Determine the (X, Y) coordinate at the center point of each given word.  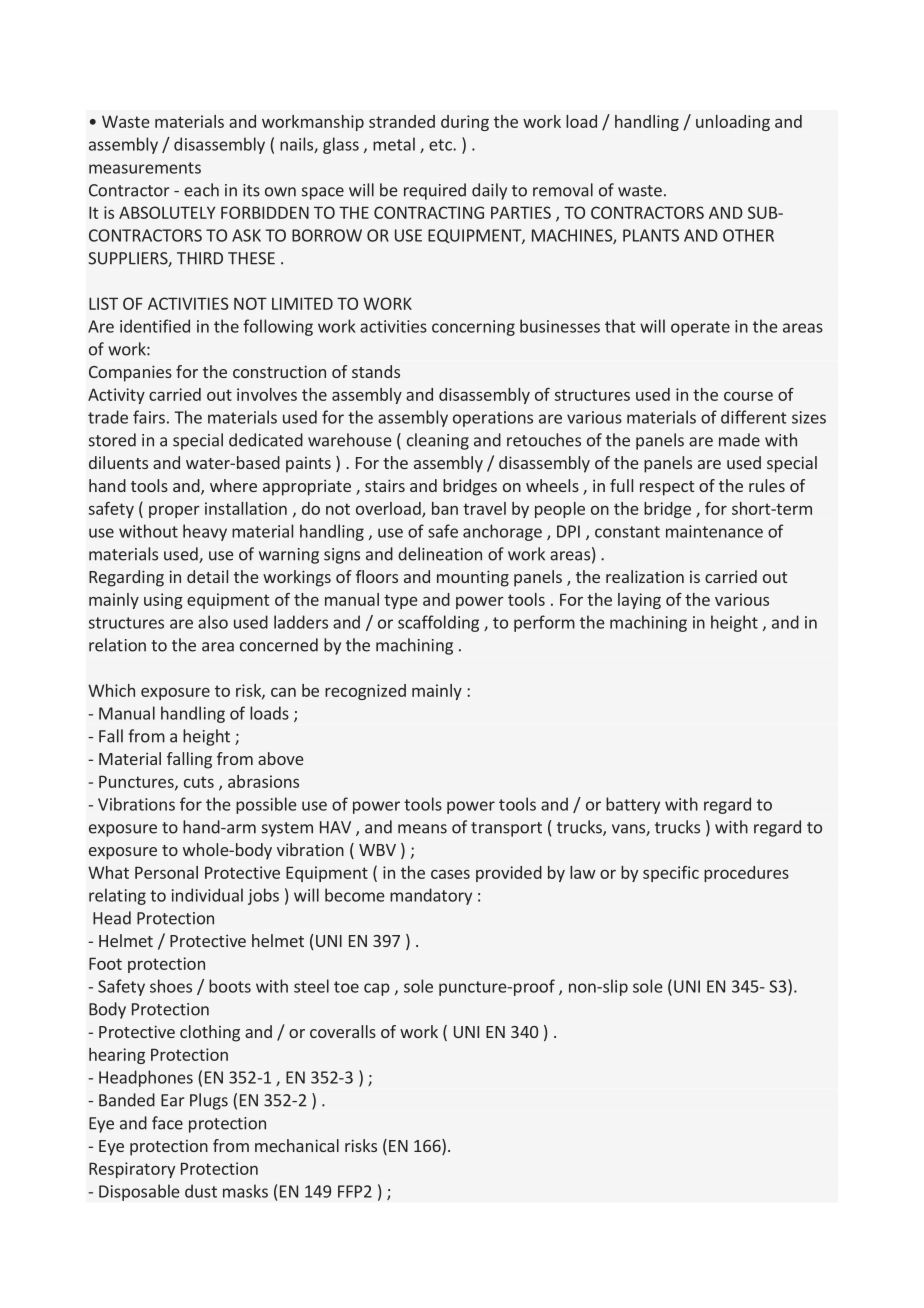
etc (441, 145)
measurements (145, 168)
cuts (199, 782)
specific (671, 874)
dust (201, 1191)
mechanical (297, 1145)
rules (767, 485)
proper (174, 512)
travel (484, 508)
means (422, 829)
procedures (746, 874)
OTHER (748, 235)
